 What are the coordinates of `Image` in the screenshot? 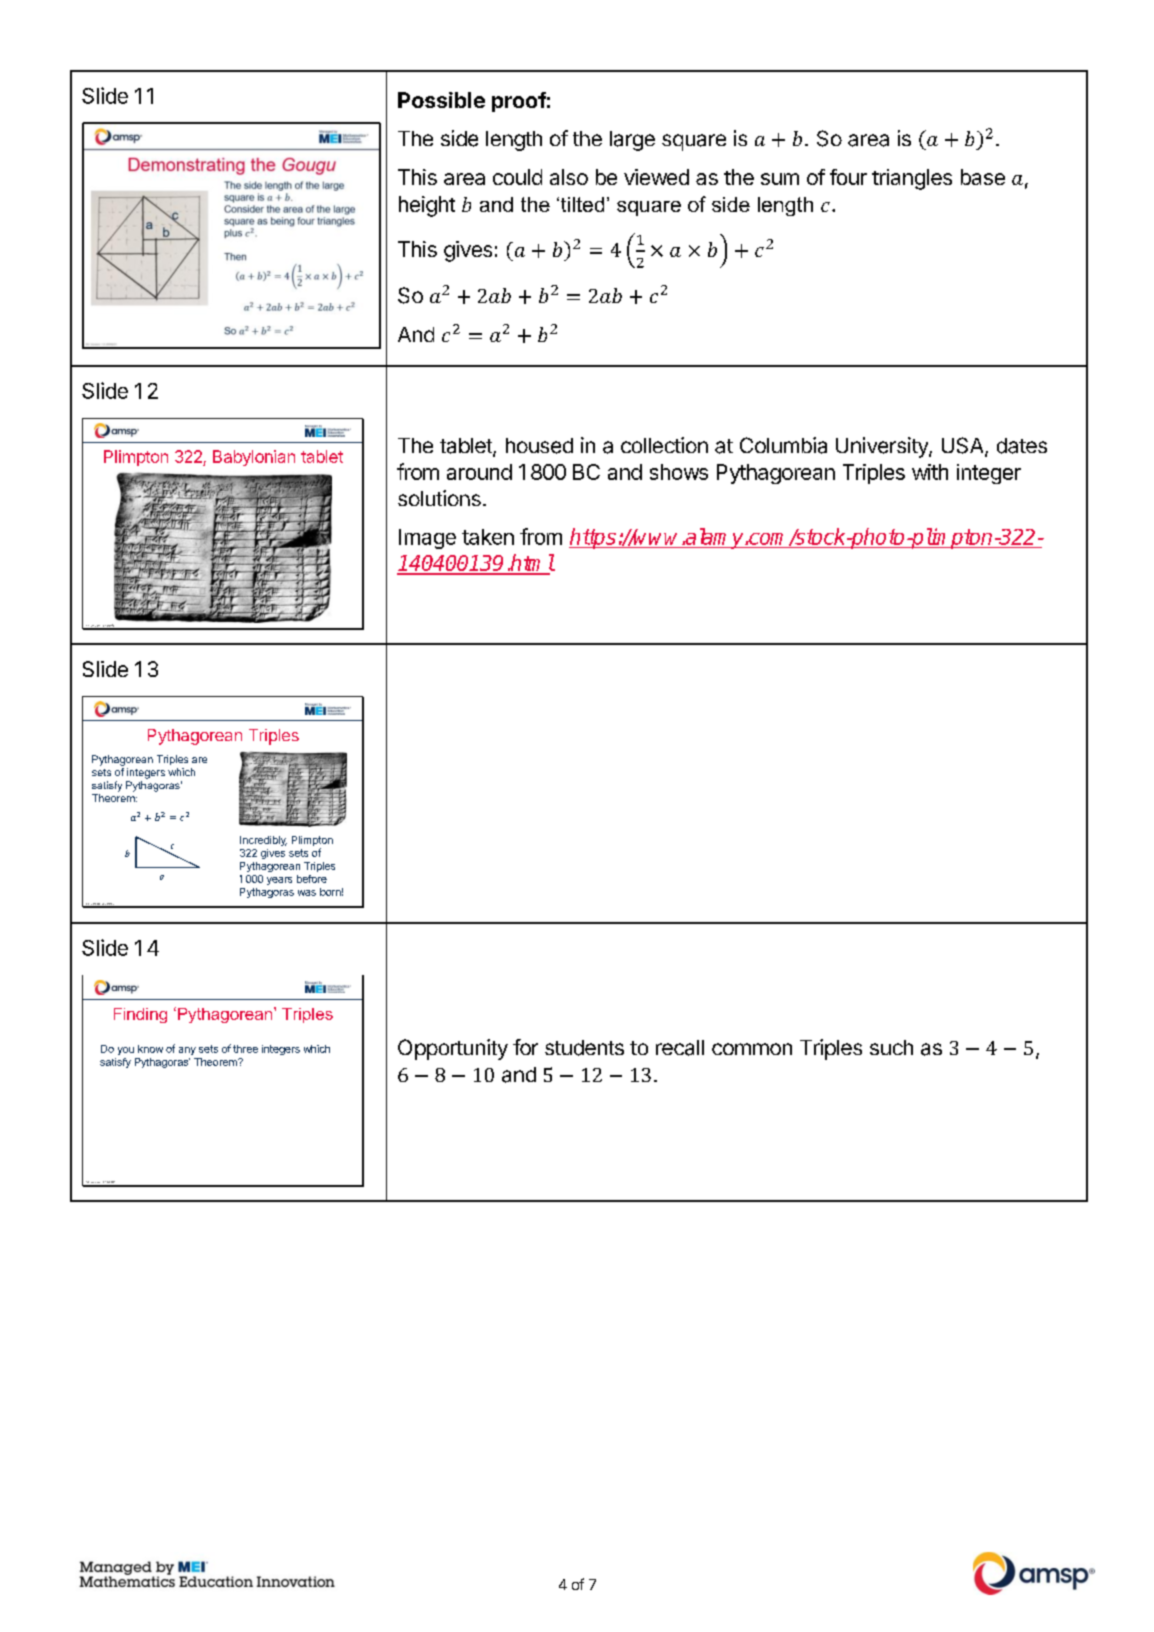 It's located at (427, 539).
